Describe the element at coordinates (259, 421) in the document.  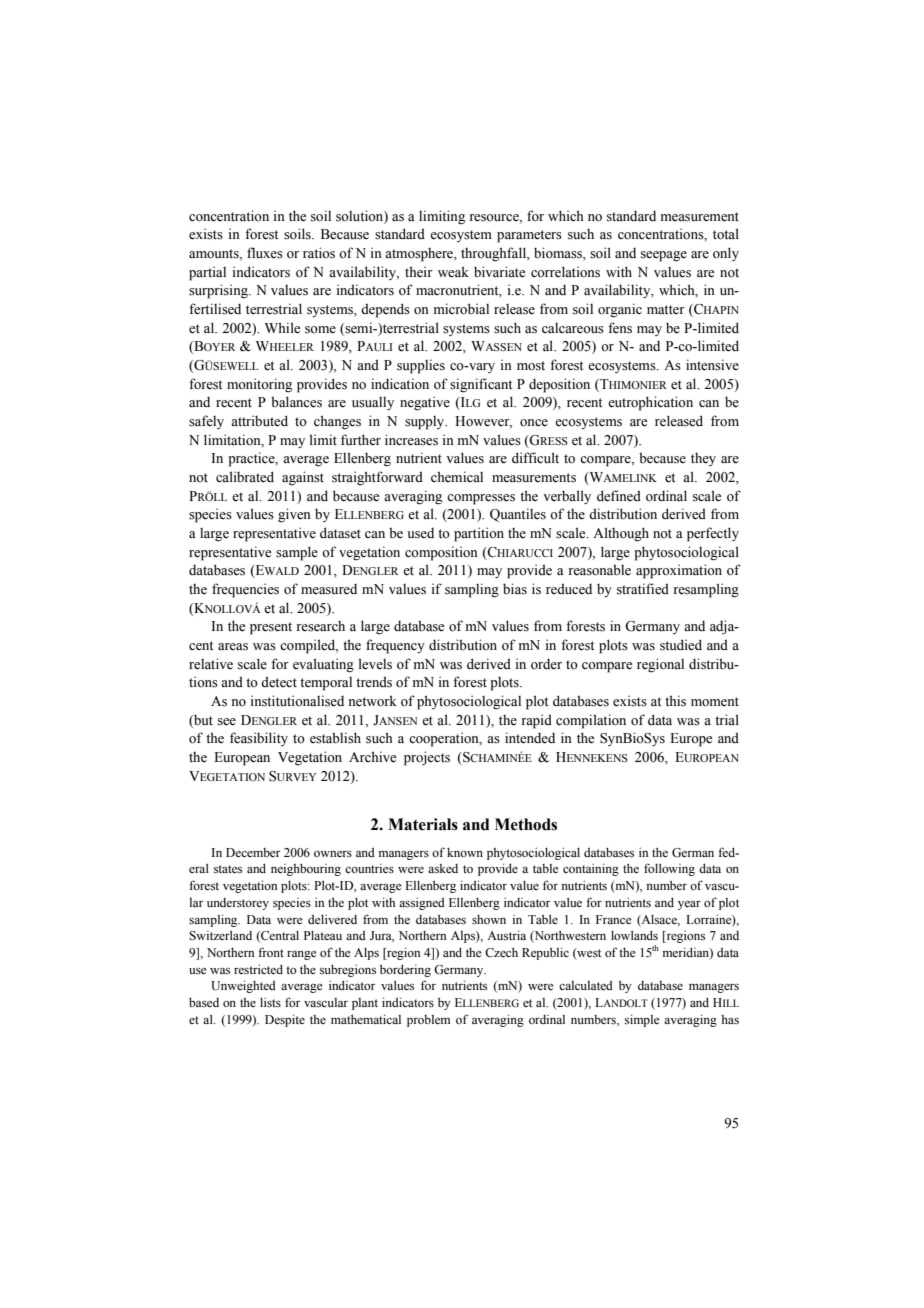
I see `attributed` at that location.
